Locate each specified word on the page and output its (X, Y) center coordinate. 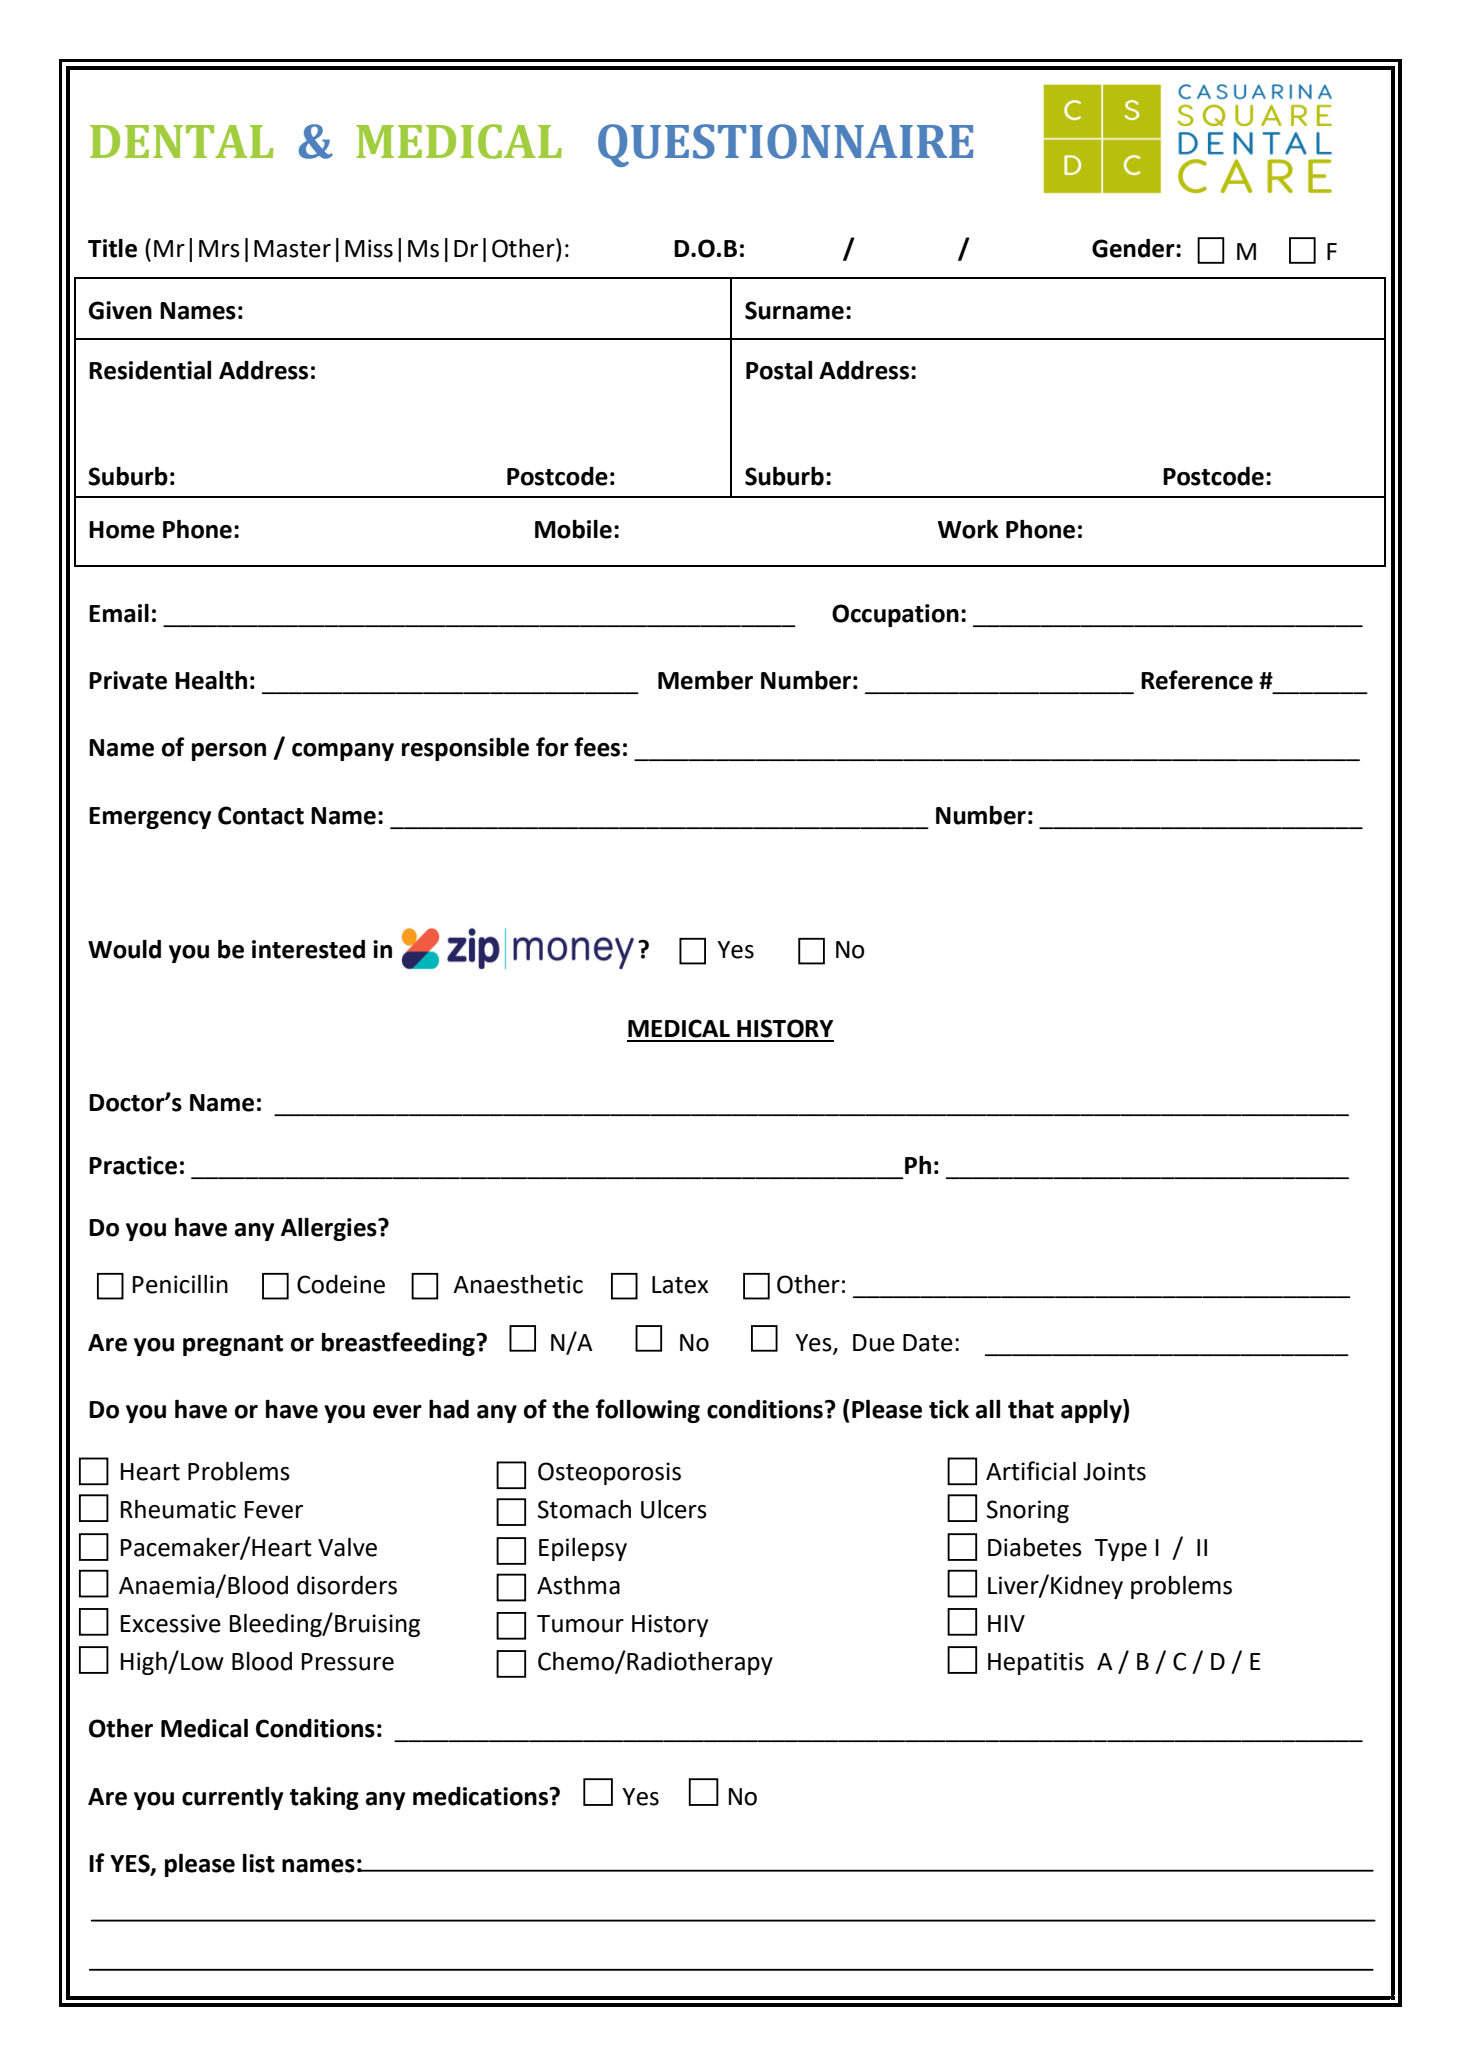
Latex (680, 1285)
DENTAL (181, 141)
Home (122, 530)
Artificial (1031, 1471)
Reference (1197, 680)
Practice (133, 1165)
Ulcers (674, 1509)
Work (968, 529)
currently (233, 1798)
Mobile (573, 529)
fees (597, 747)
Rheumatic (178, 1509)
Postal (779, 370)
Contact (261, 815)
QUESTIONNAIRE (785, 145)
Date (928, 1343)
